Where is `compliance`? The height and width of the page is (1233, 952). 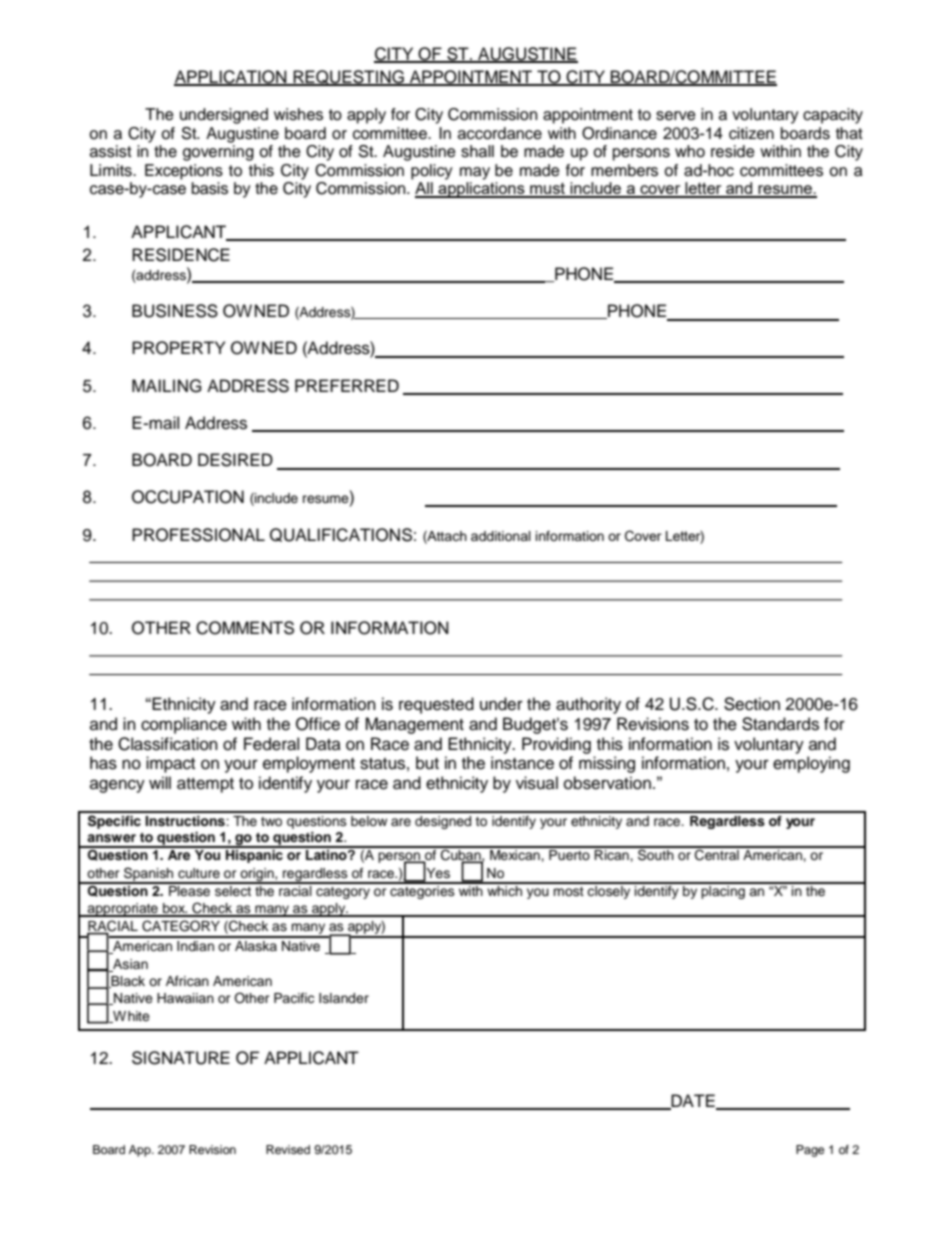 compliance is located at coordinates (184, 725).
